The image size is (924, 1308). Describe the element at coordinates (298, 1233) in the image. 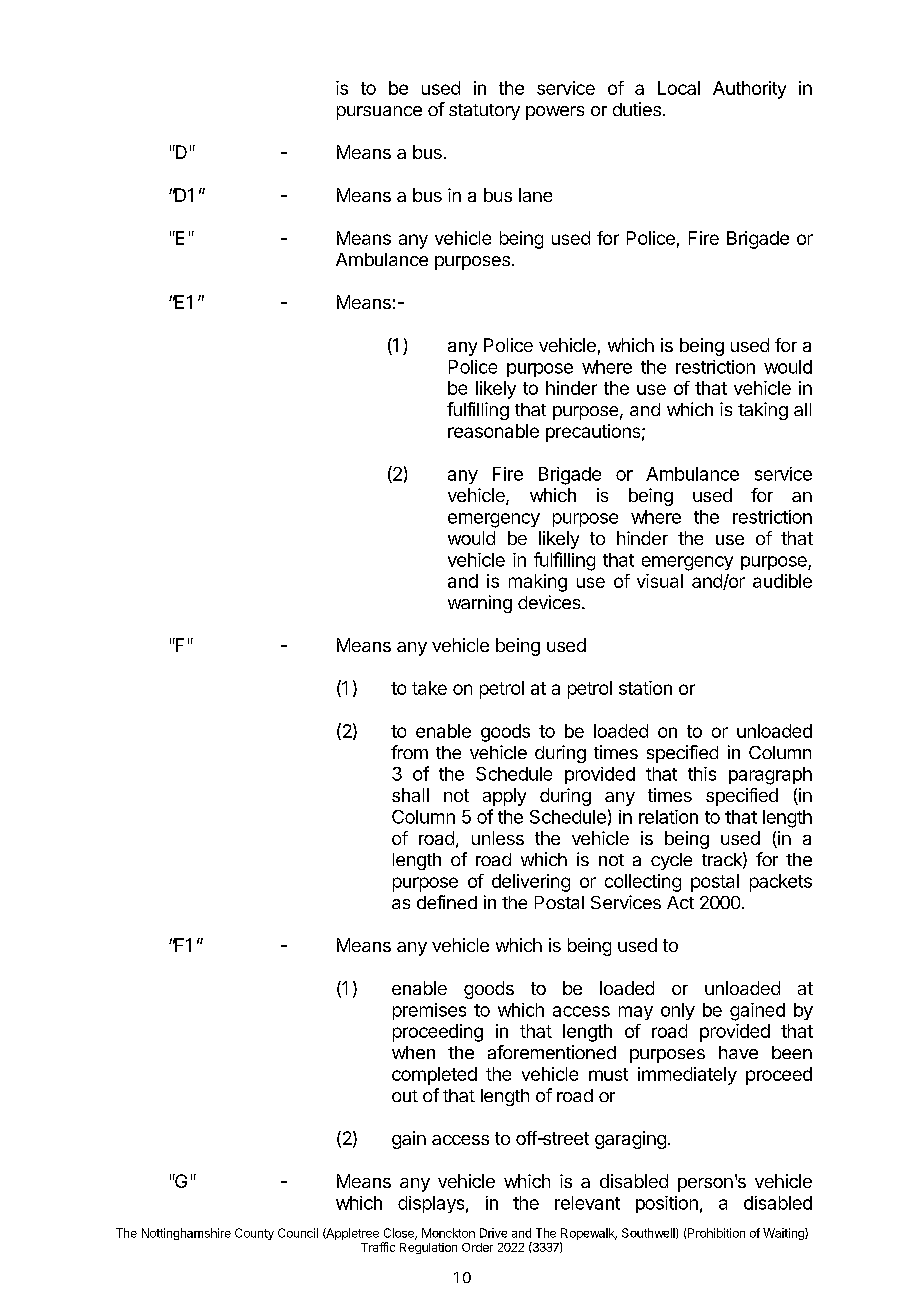

I see `Council` at that location.
